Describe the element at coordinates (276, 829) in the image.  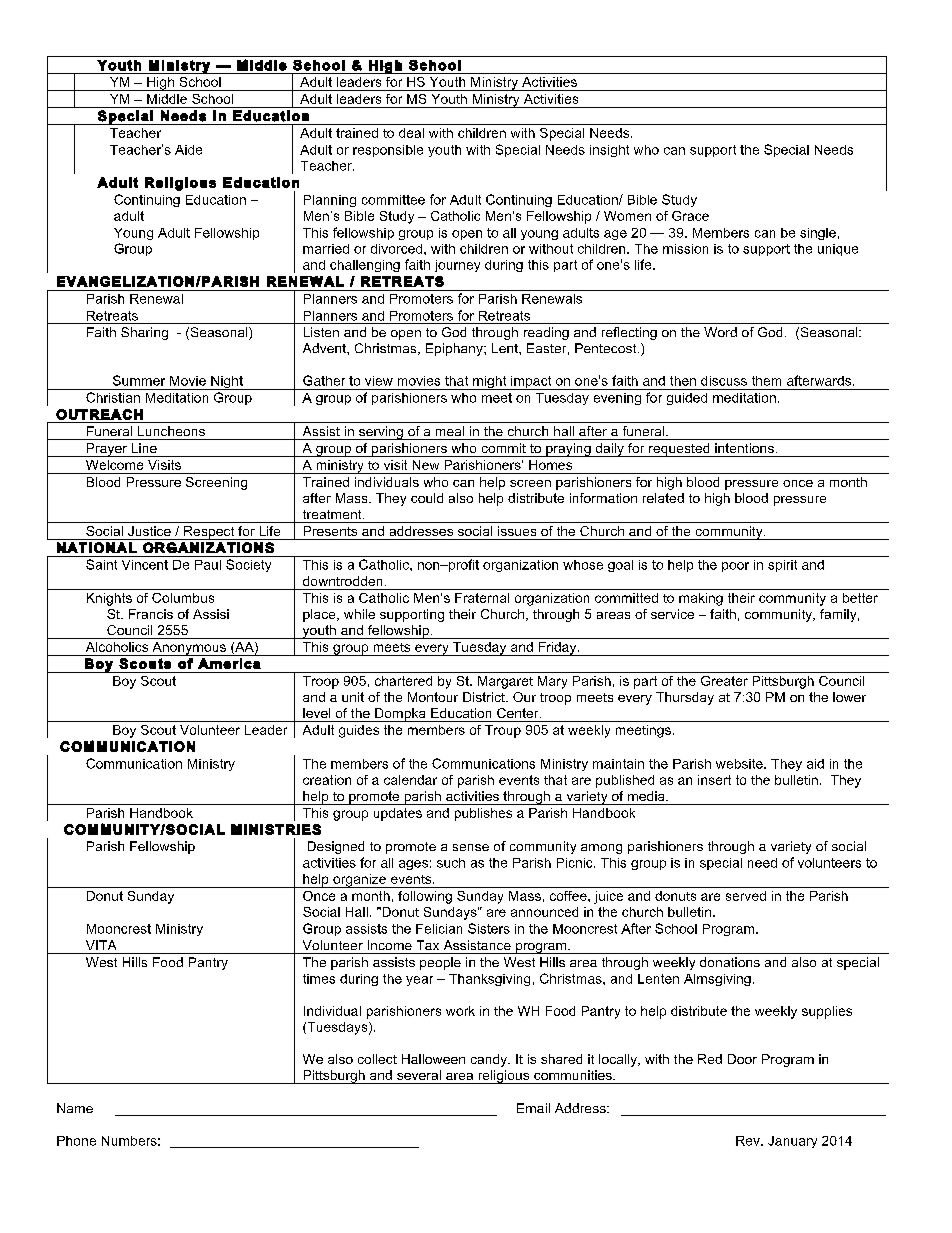
I see `MINISTRIES` at that location.
